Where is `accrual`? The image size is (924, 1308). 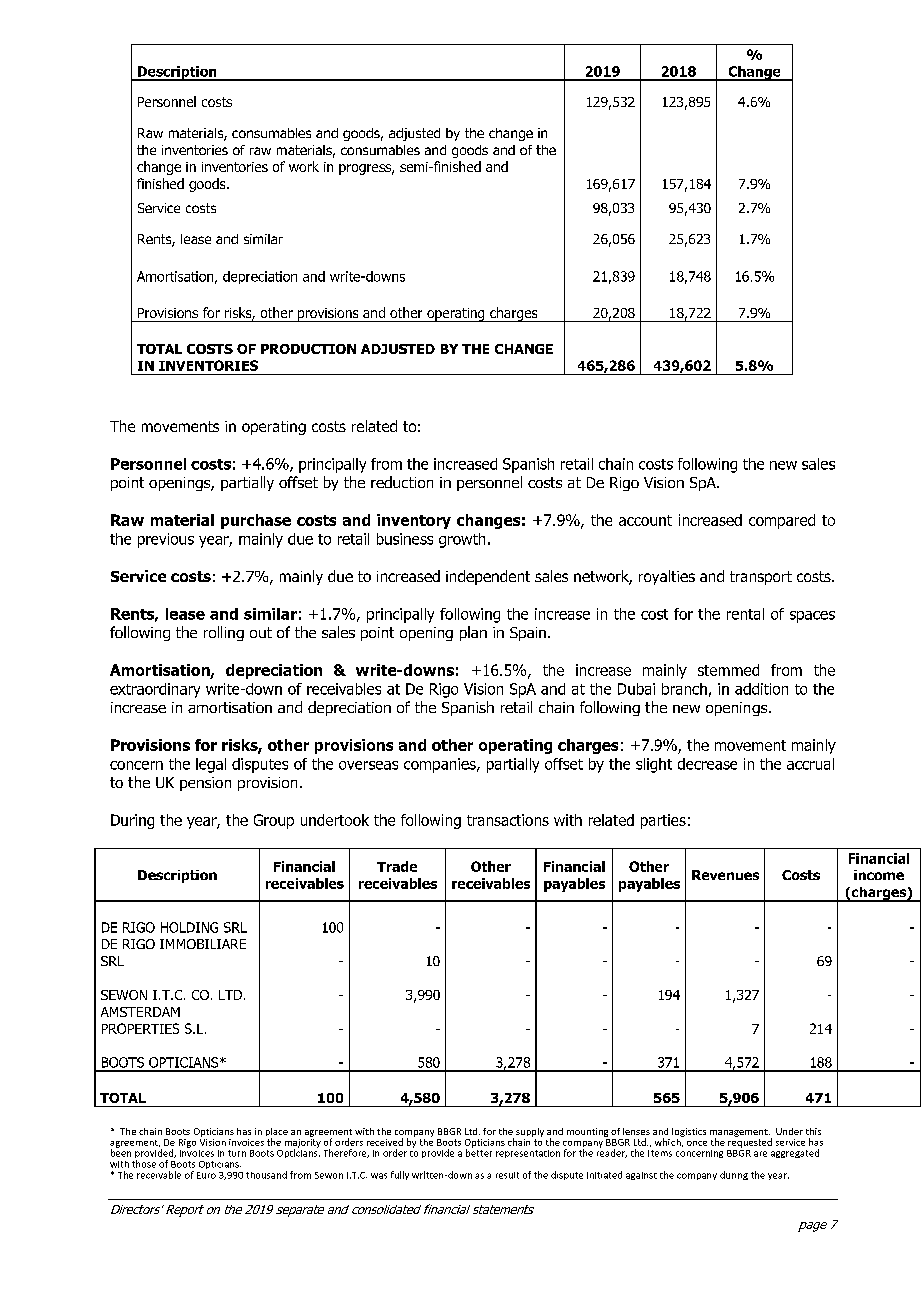 accrual is located at coordinates (810, 764).
